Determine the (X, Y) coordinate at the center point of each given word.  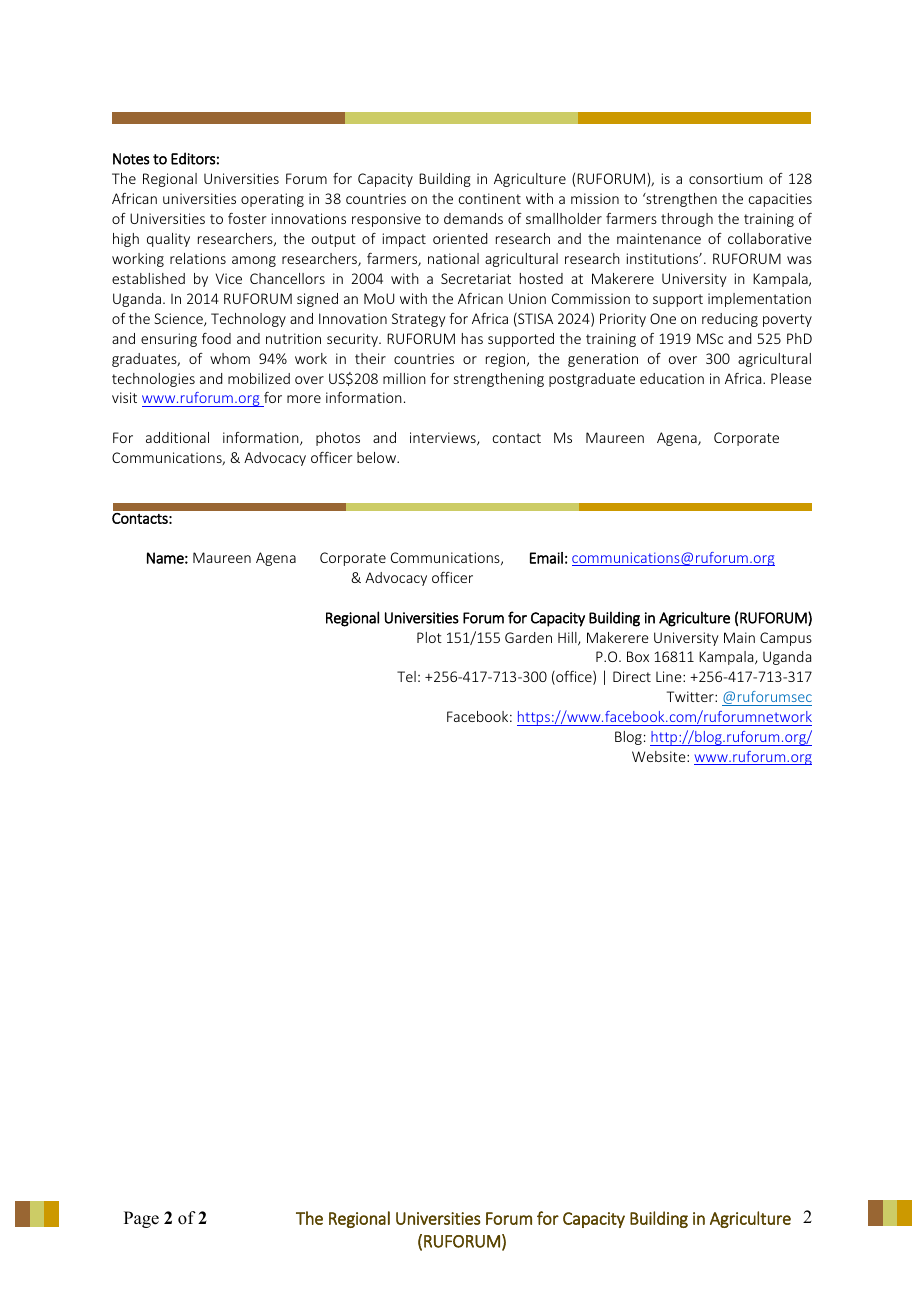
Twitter (691, 696)
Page (141, 1219)
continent (490, 198)
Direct (632, 676)
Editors (193, 158)
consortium (725, 178)
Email (546, 558)
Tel (406, 676)
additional (177, 437)
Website (660, 756)
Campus (786, 639)
